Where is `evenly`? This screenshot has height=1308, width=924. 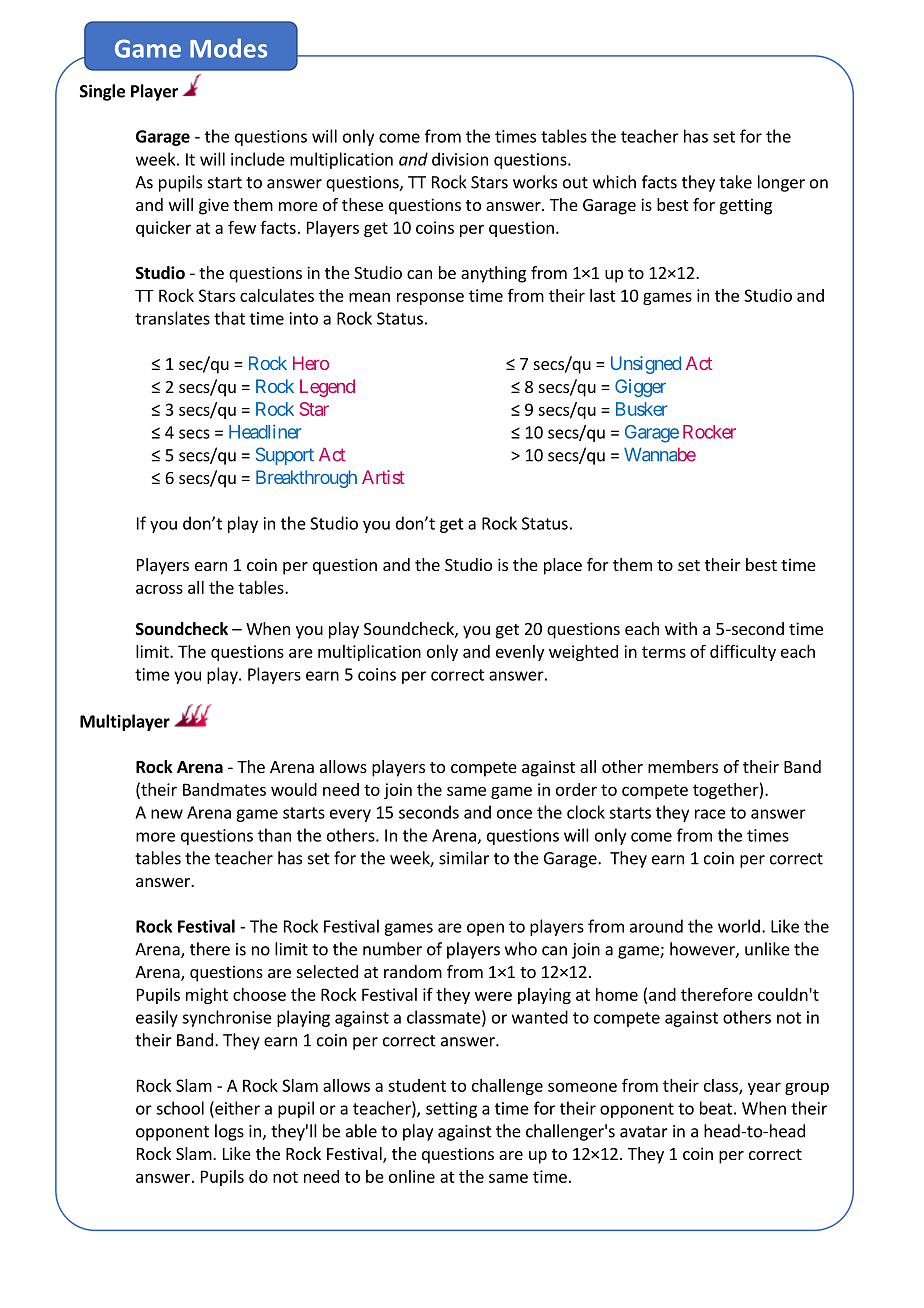 evenly is located at coordinates (520, 653).
